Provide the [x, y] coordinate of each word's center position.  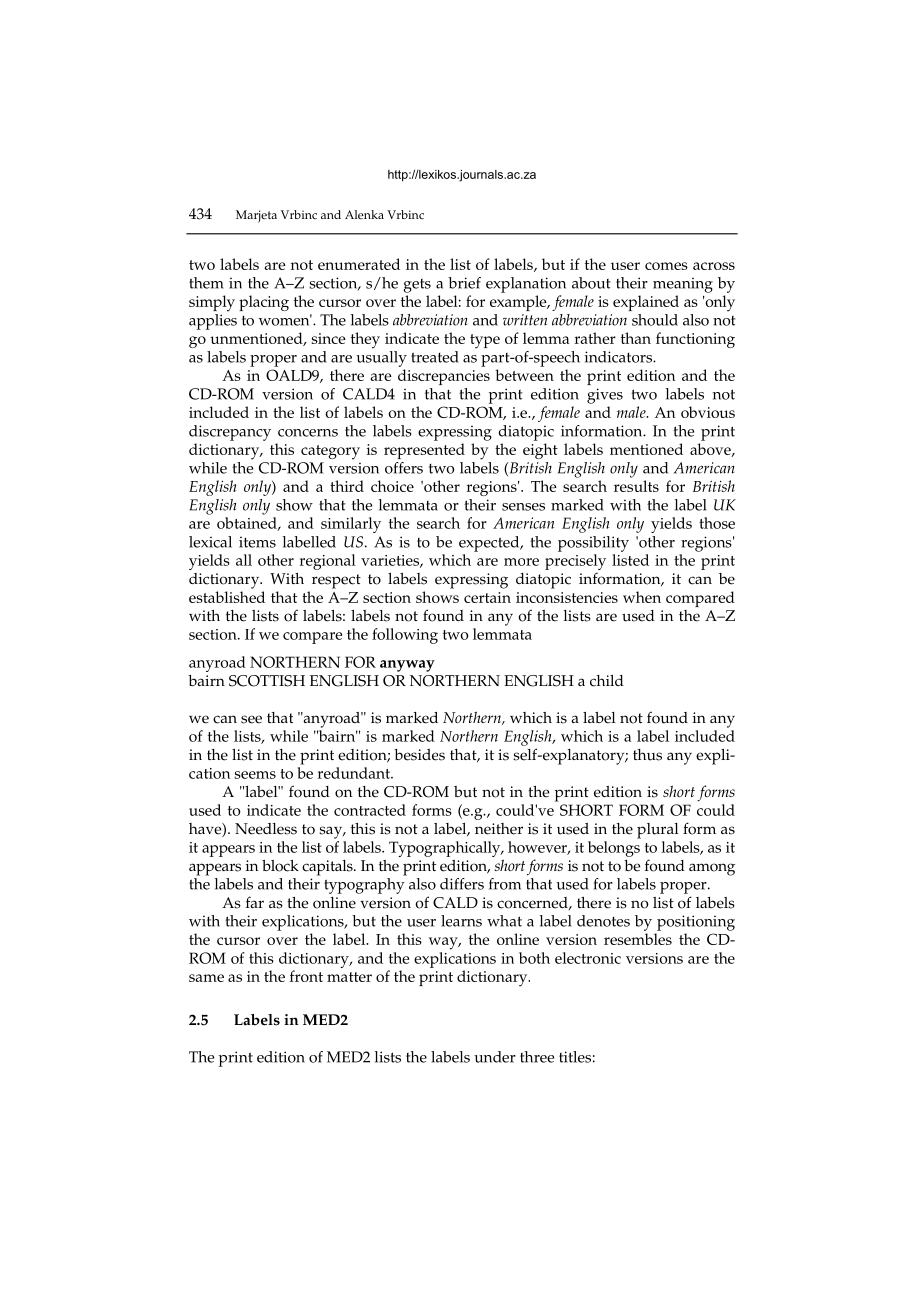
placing [264, 303]
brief [464, 283]
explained [646, 303]
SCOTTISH [267, 681]
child [607, 681]
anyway [407, 666]
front [306, 976]
